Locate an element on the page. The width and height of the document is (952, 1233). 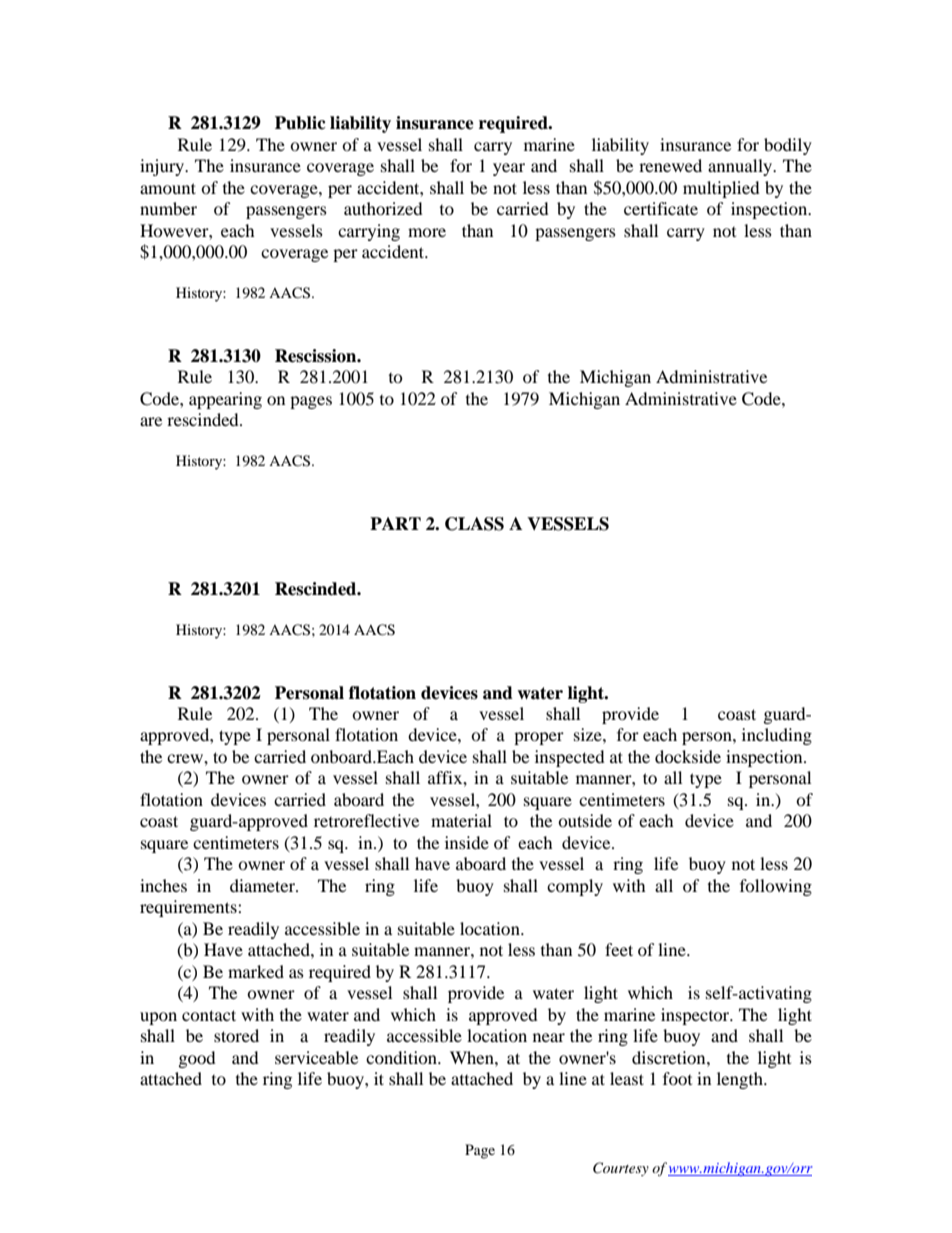
When is located at coordinates (473, 1057).
